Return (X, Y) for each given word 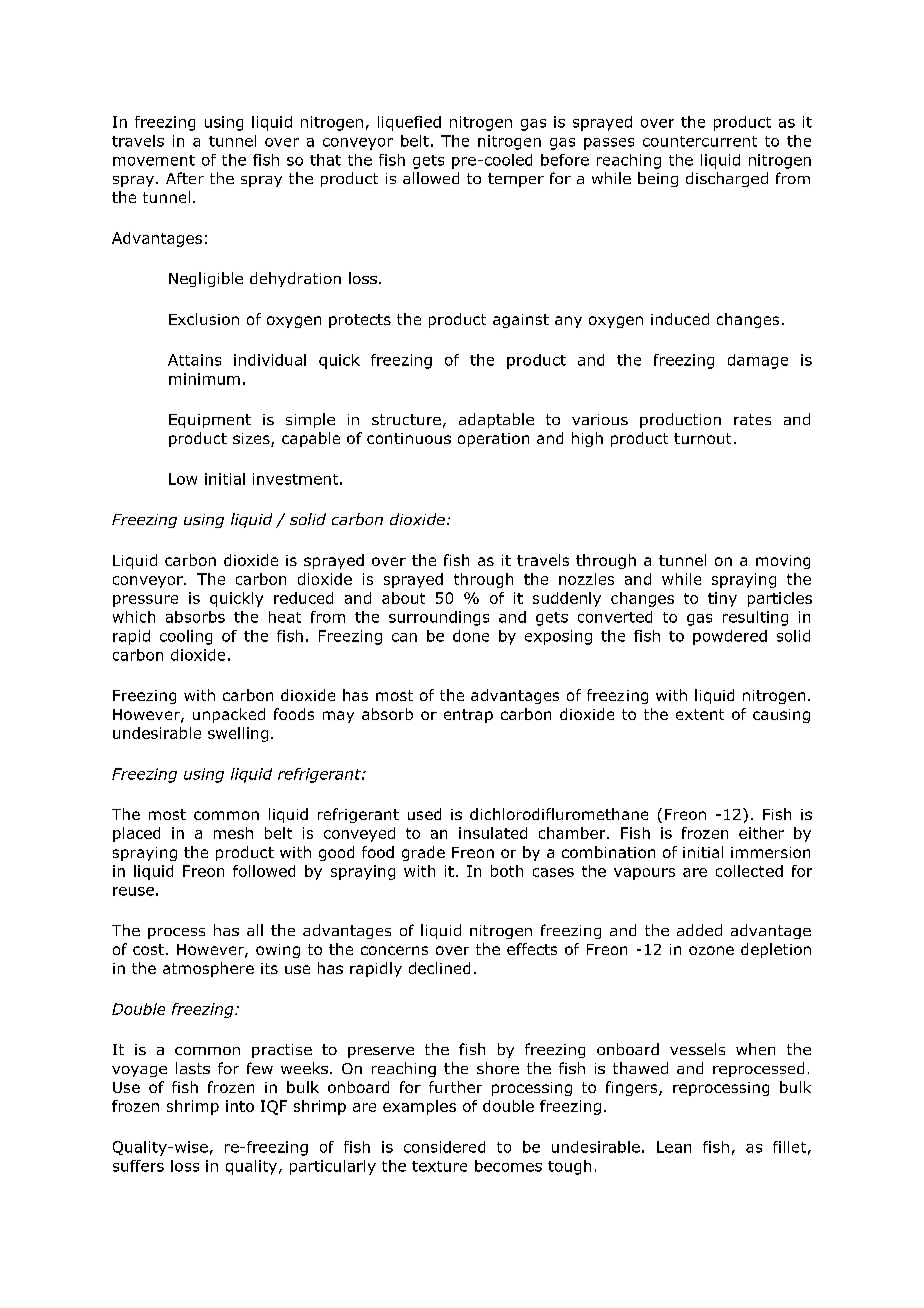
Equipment (210, 421)
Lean (674, 1147)
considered (444, 1147)
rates (752, 419)
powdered (730, 637)
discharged (727, 179)
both (507, 871)
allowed (431, 178)
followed (264, 871)
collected (749, 871)
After (185, 178)
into (240, 1106)
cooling (186, 637)
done (471, 636)
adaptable (496, 420)
